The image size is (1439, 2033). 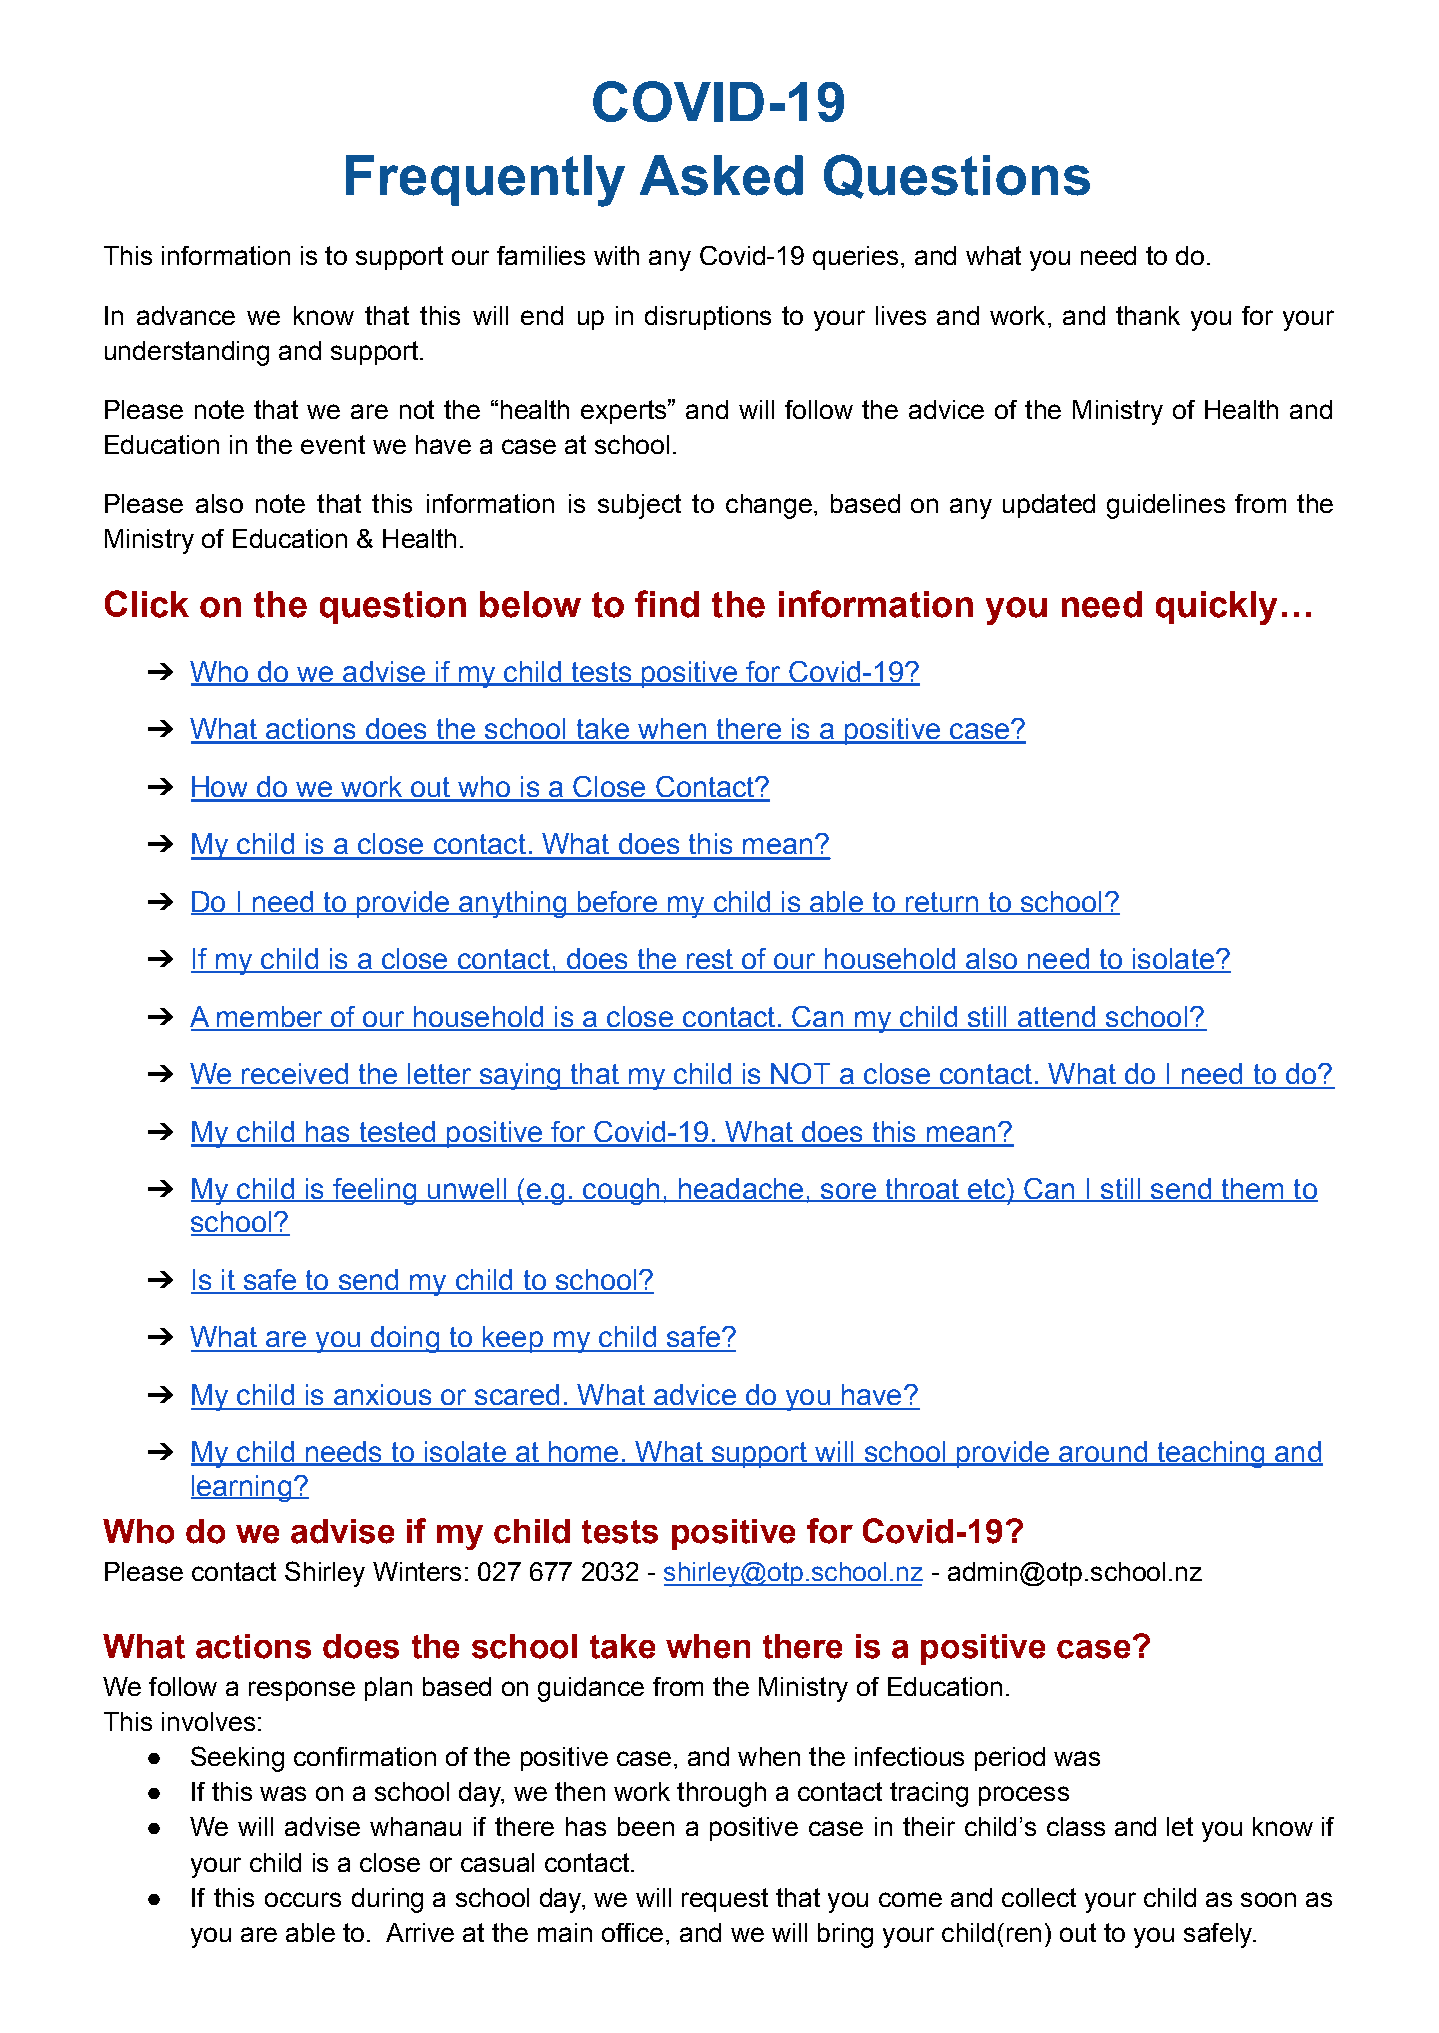 What do you see at coordinates (147, 604) in the screenshot?
I see `Click` at bounding box center [147, 604].
